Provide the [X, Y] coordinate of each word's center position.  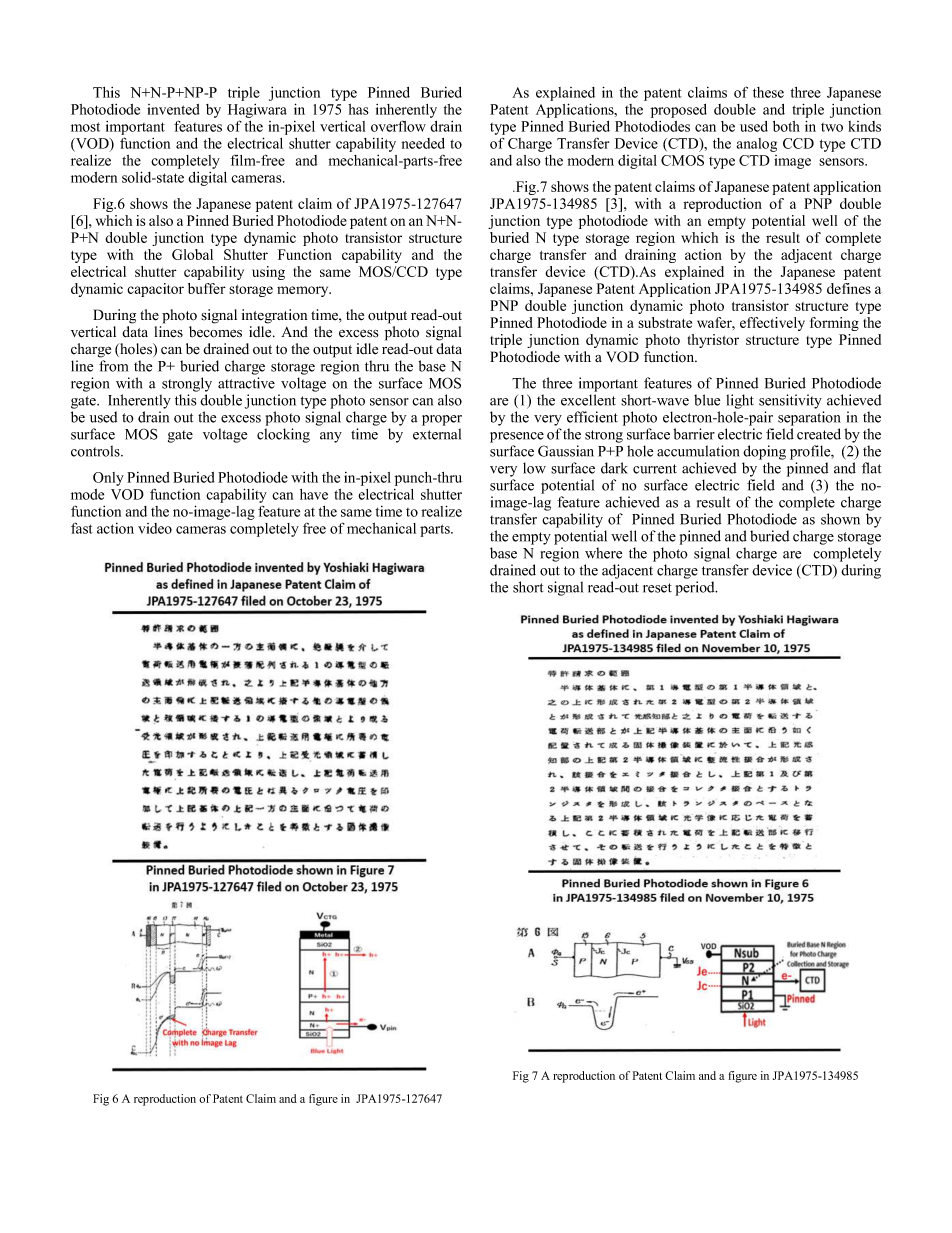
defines [849, 288]
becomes [215, 332]
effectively [772, 324]
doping [764, 452]
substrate [665, 322]
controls [96, 451]
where [603, 553]
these [768, 92]
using [268, 273]
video [155, 528]
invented [173, 109]
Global [192, 254]
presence [517, 437]
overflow [398, 126]
